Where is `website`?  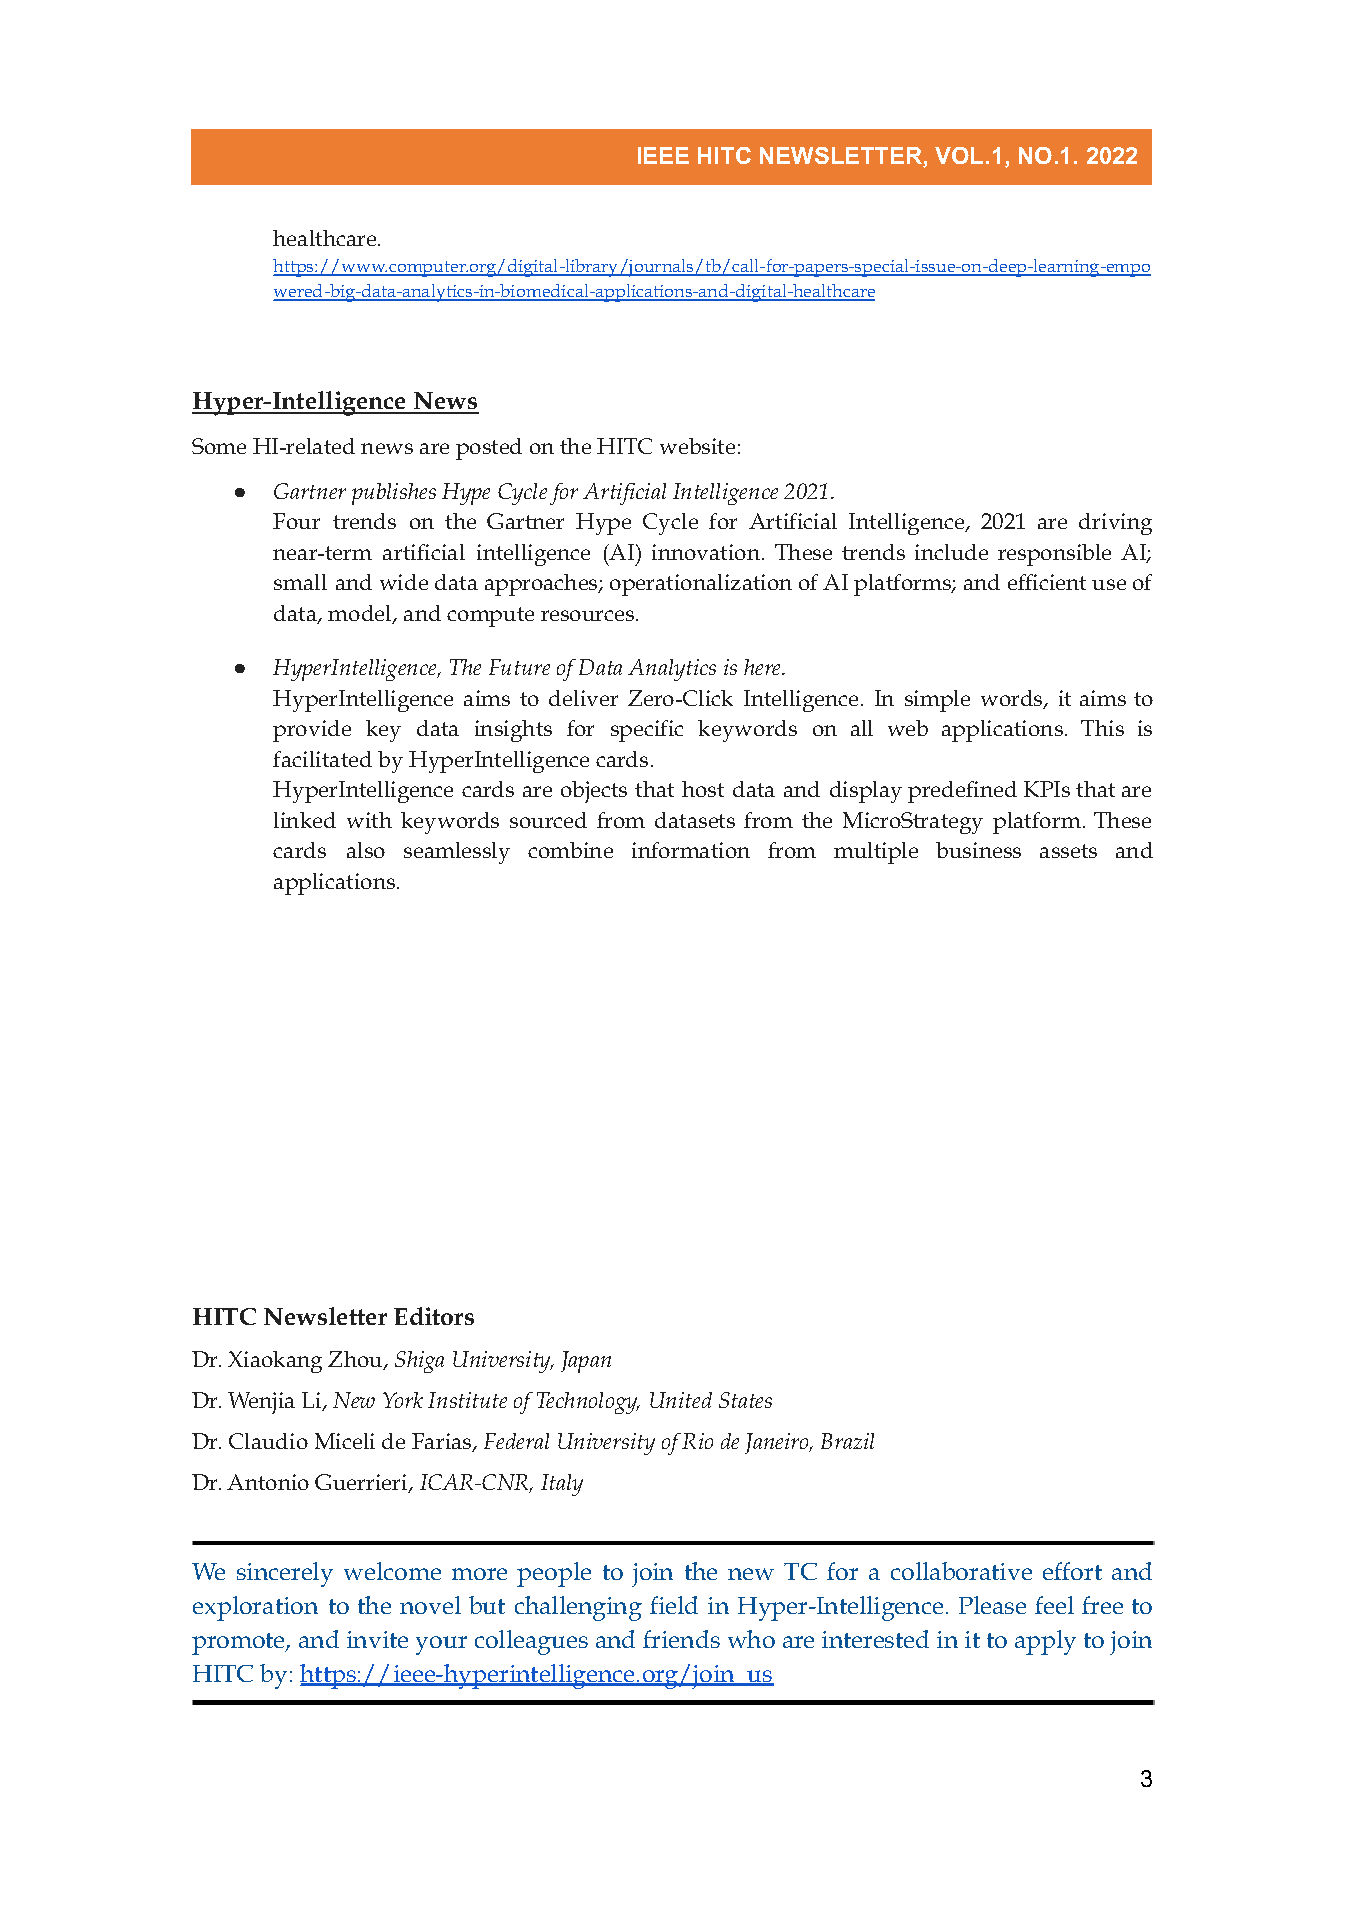 website is located at coordinates (697, 446).
